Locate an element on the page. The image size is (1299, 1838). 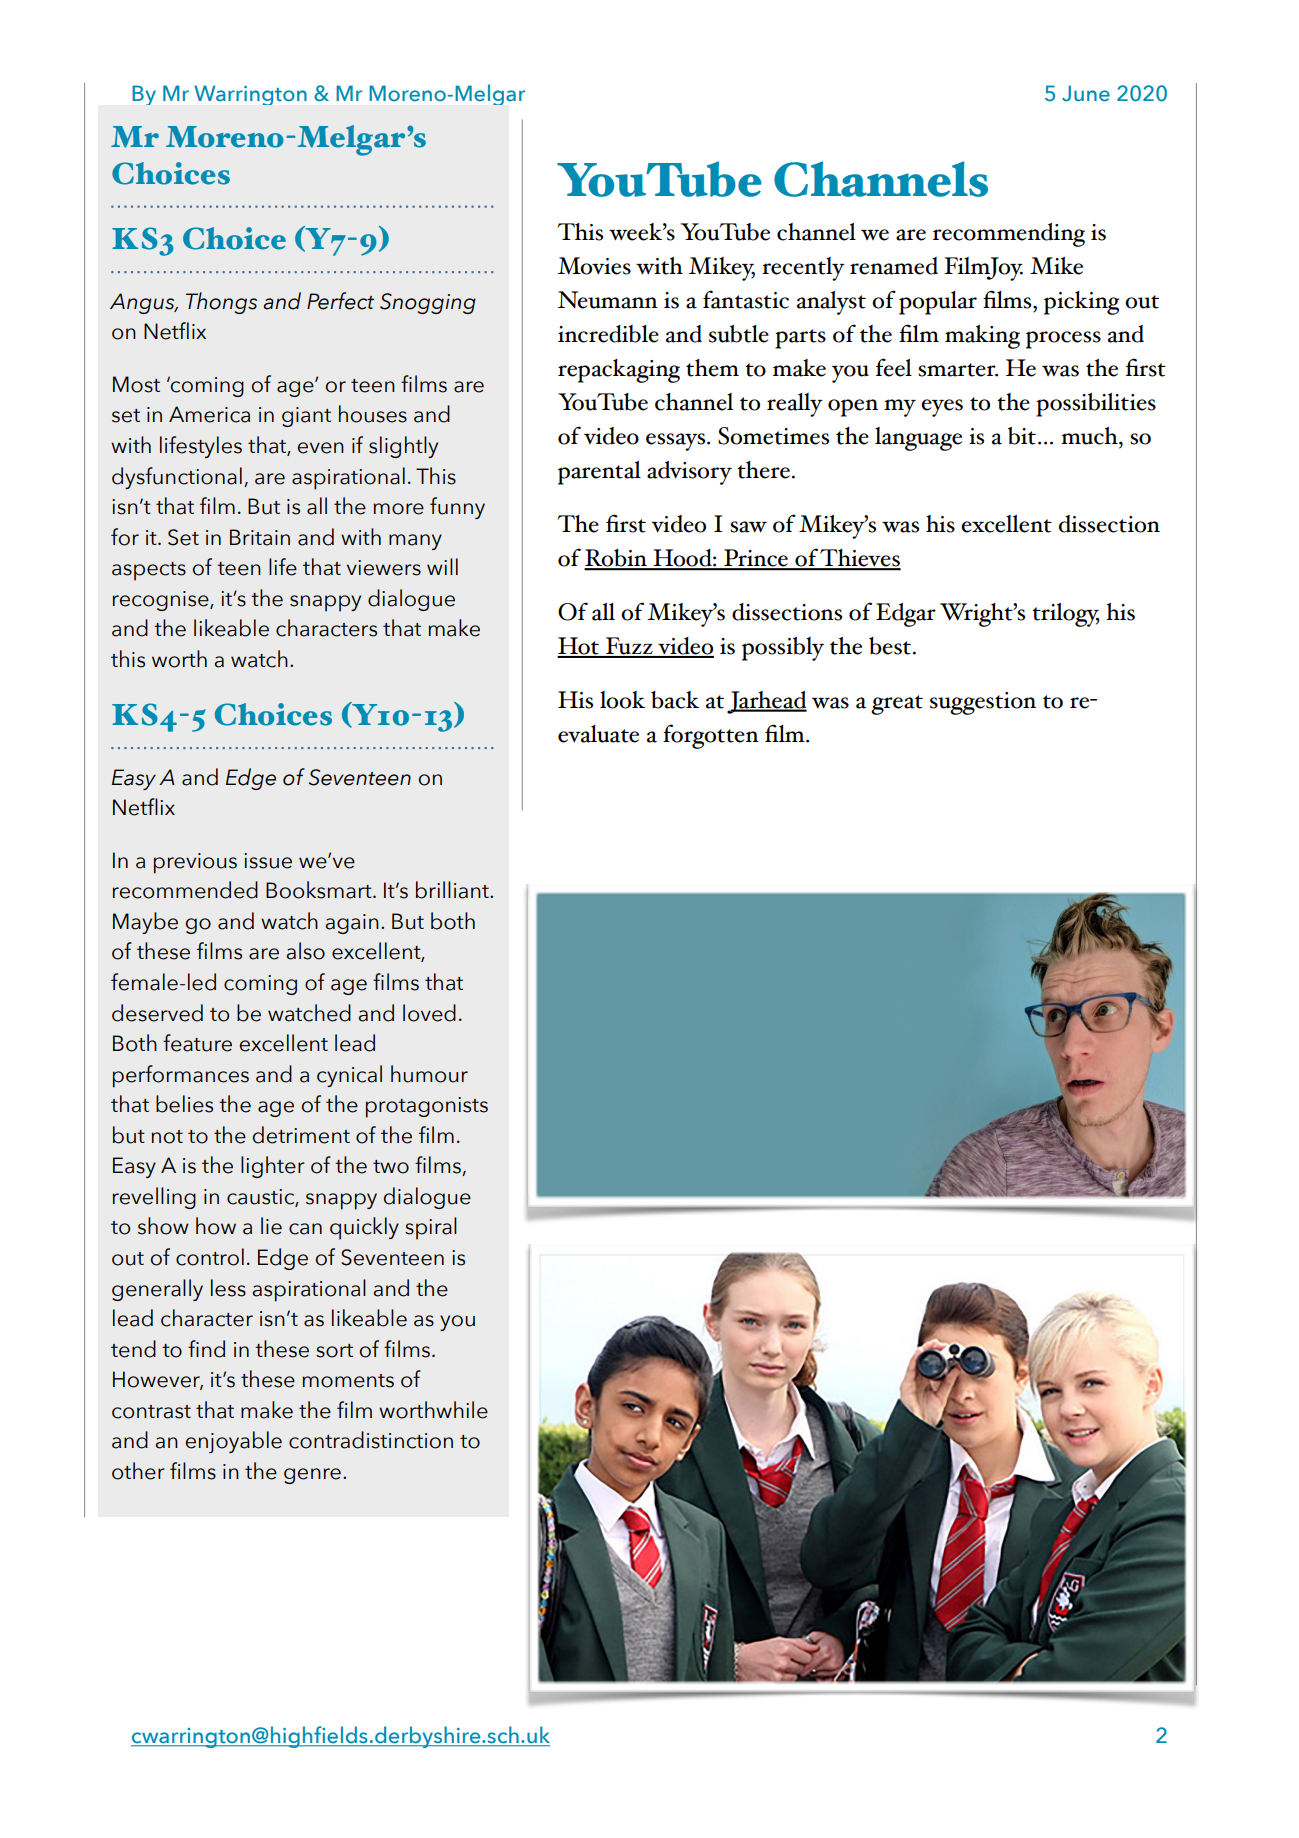
enjoyable is located at coordinates (234, 1442).
